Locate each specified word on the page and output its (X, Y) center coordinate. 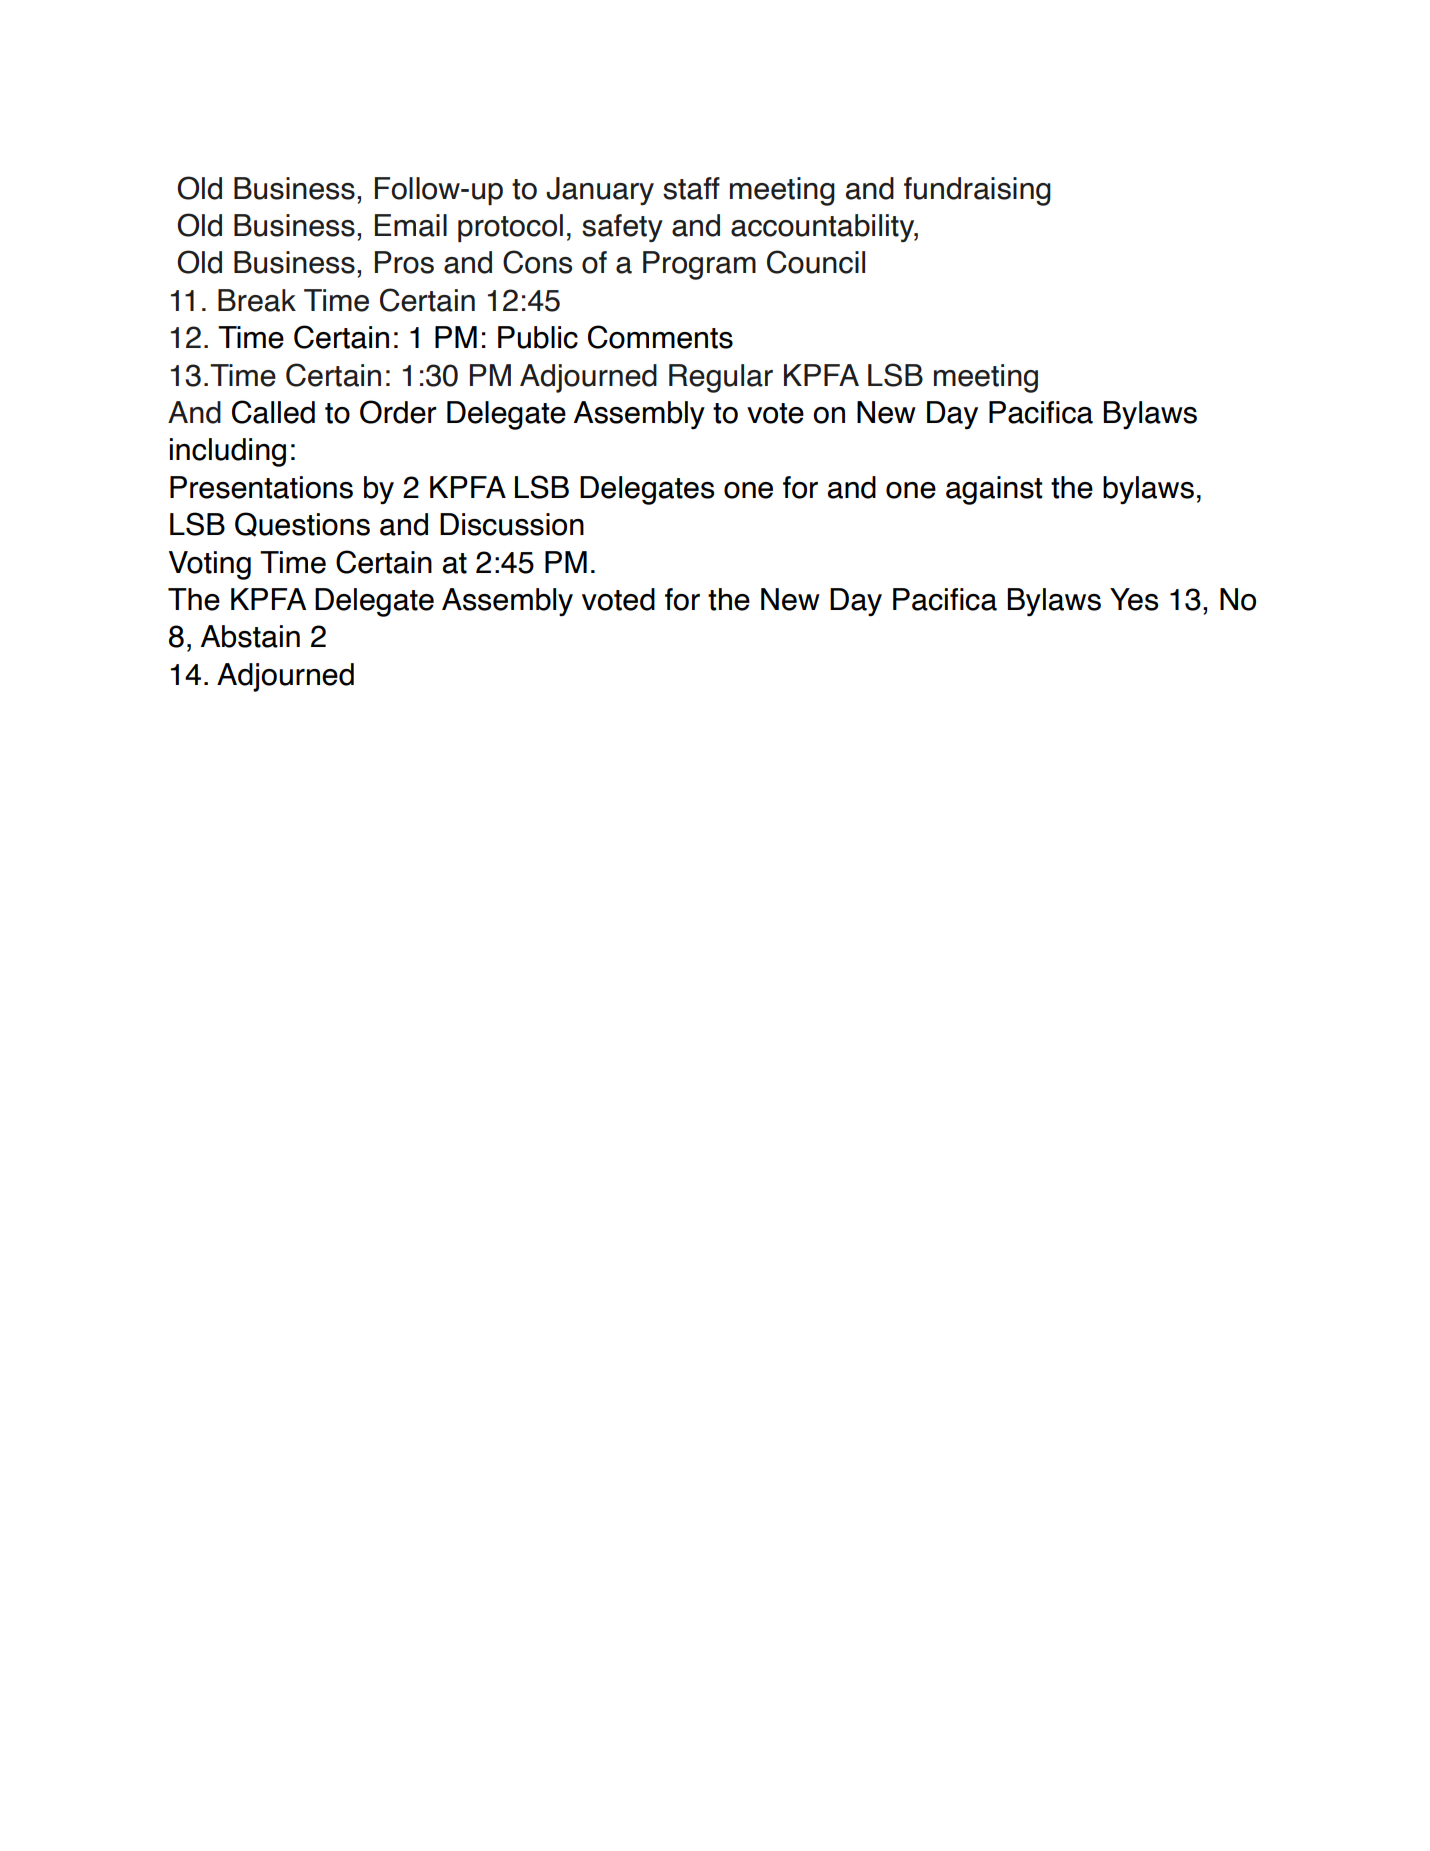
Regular (721, 378)
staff (691, 188)
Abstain (250, 636)
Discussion (512, 524)
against (994, 490)
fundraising (977, 191)
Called (273, 412)
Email (411, 225)
